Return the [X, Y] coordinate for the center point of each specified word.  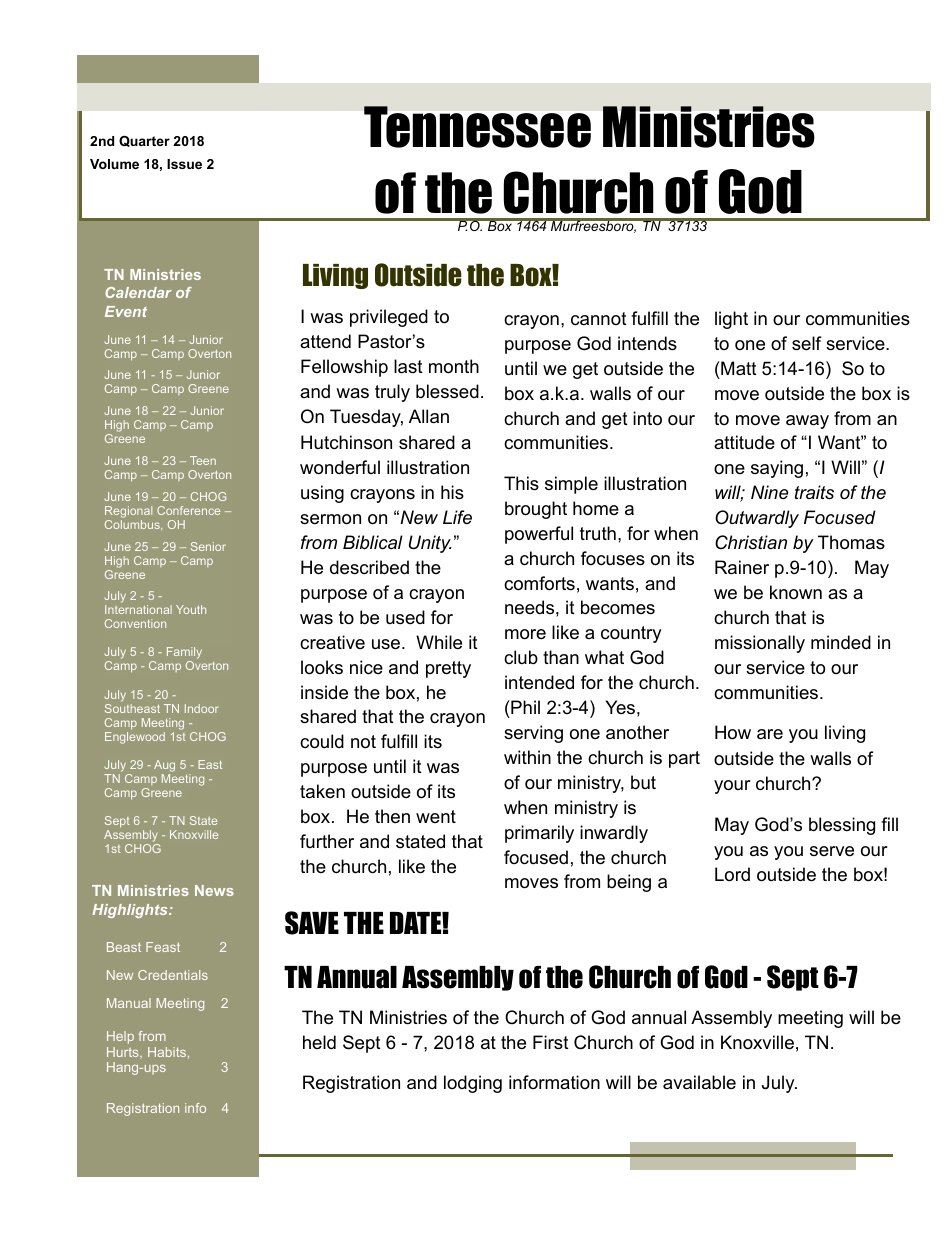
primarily [539, 834]
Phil [524, 707]
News [214, 890]
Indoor [201, 708]
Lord [732, 874]
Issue [184, 164]
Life [457, 517]
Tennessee [477, 127]
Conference [188, 510]
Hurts [124, 1053]
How [733, 732]
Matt [738, 368]
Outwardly [757, 519]
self [806, 343]
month [454, 366]
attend [325, 341]
